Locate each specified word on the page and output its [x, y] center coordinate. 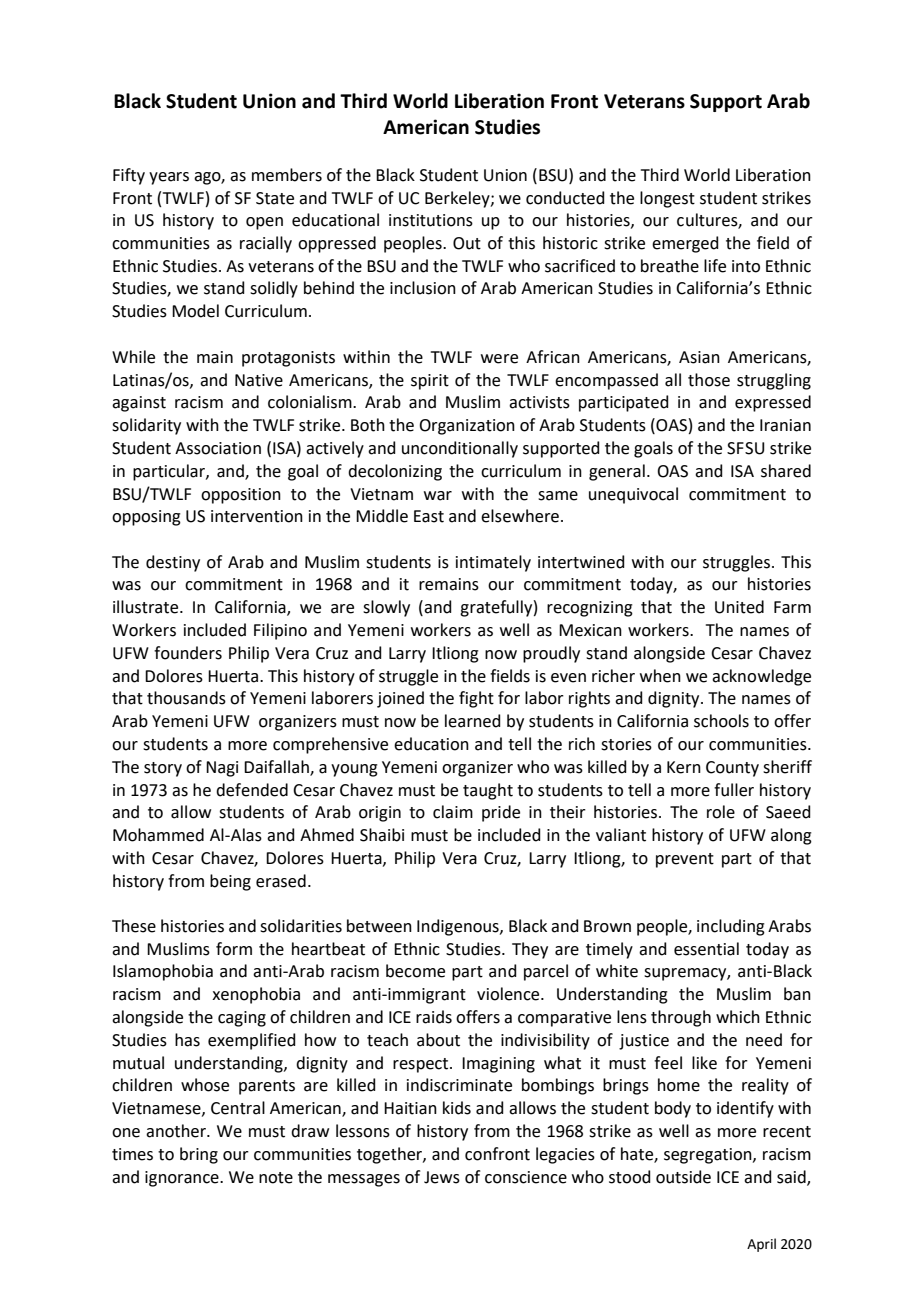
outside [683, 1177]
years [169, 178]
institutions [431, 220]
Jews [442, 1177]
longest [667, 199]
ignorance [183, 1179]
